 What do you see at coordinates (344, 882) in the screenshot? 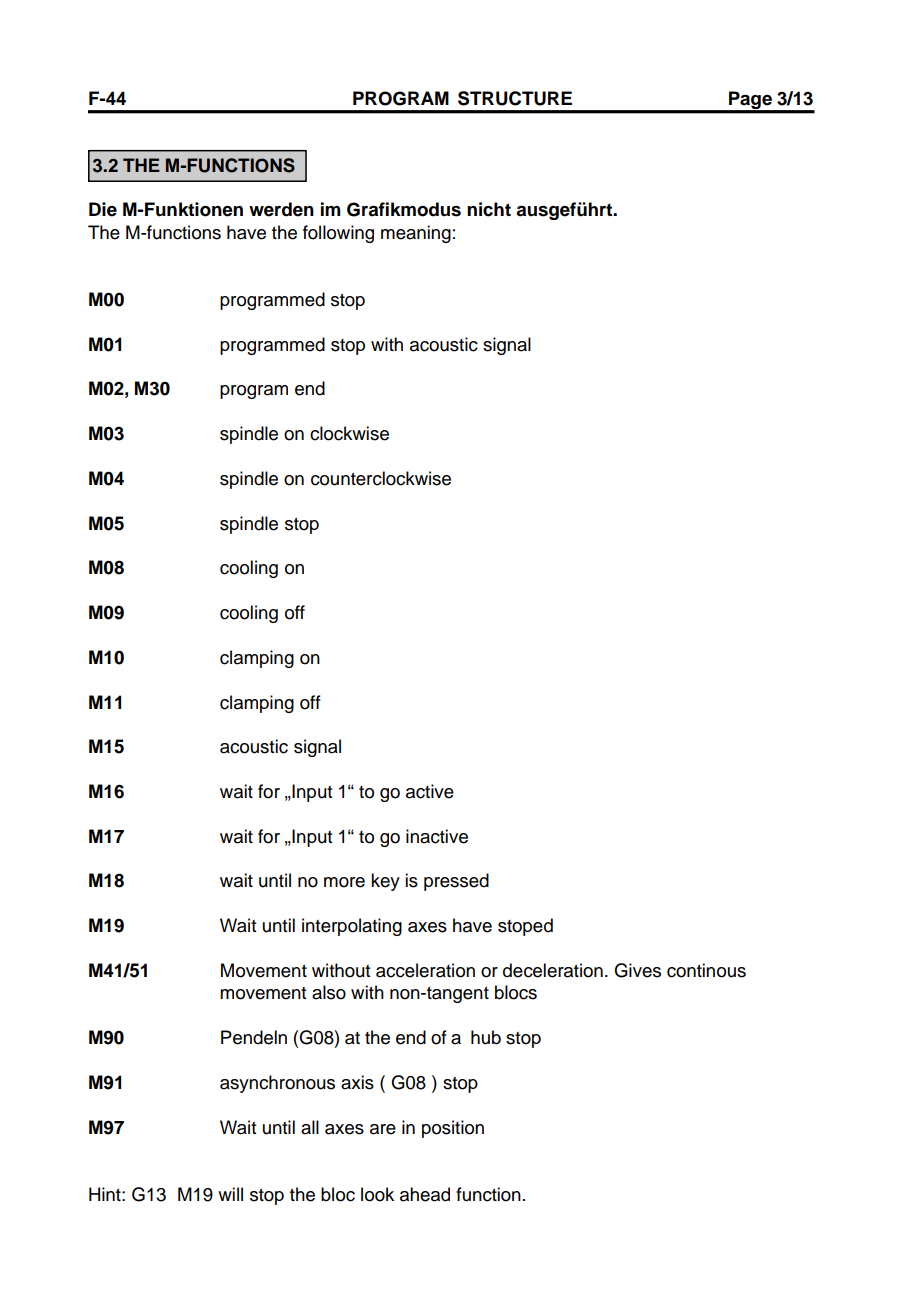
I see `more` at bounding box center [344, 882].
